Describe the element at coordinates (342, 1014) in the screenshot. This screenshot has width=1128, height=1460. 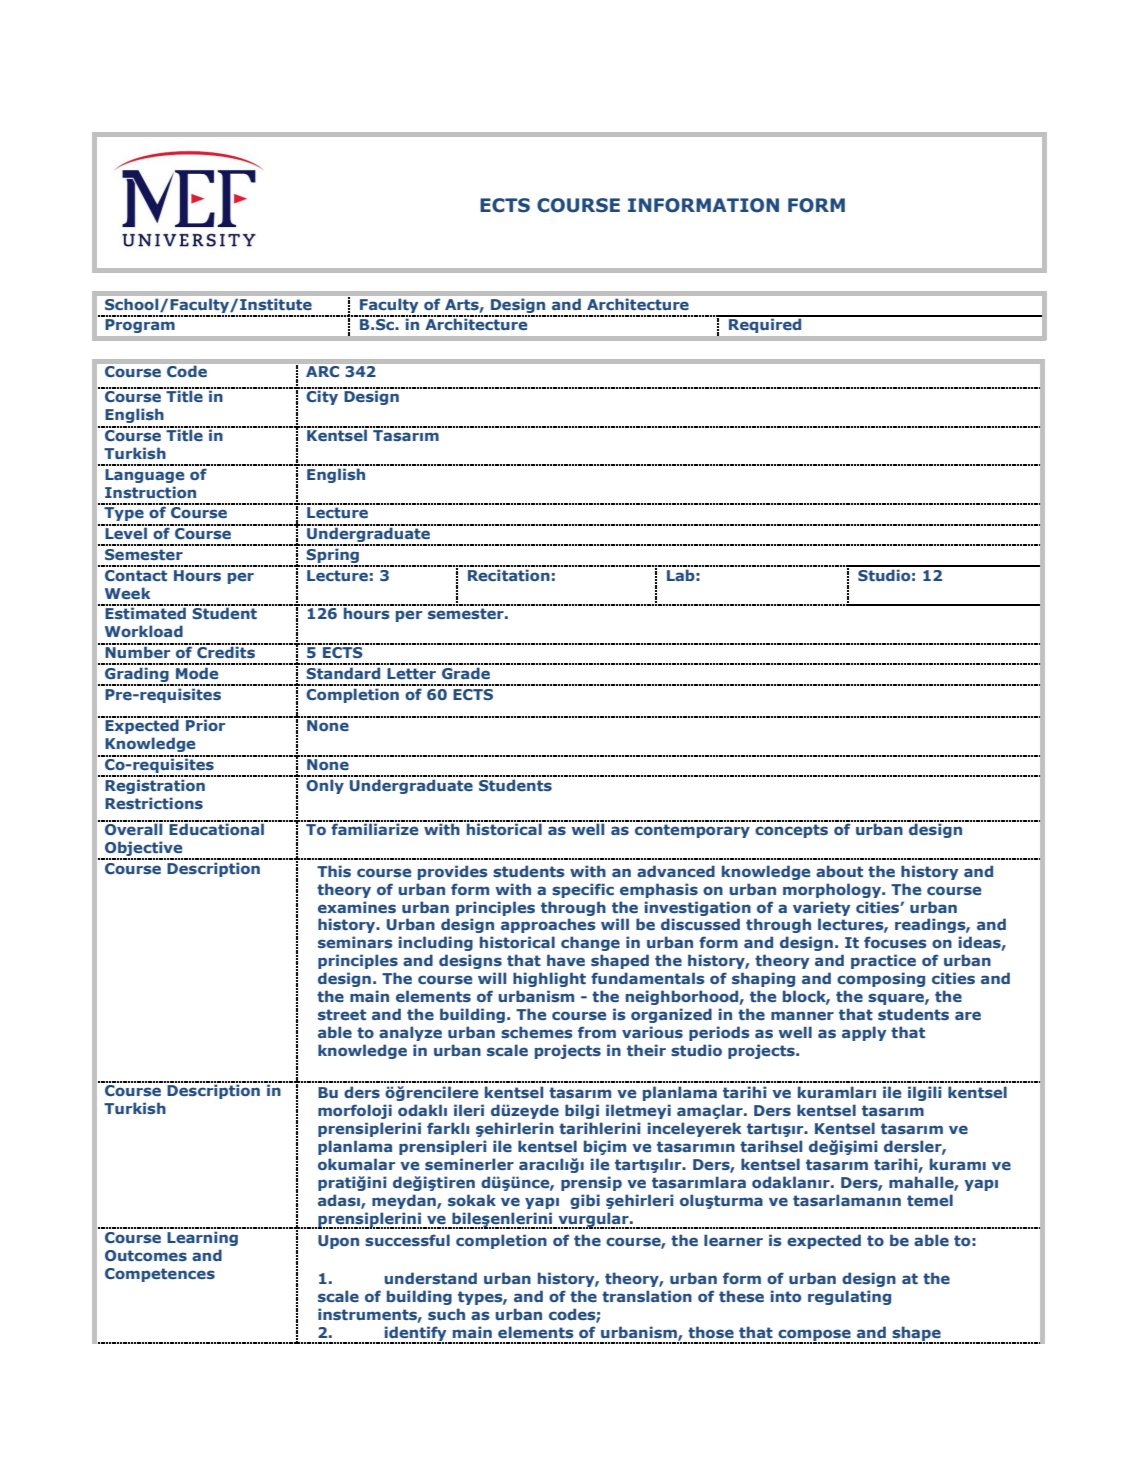
I see `street` at that location.
